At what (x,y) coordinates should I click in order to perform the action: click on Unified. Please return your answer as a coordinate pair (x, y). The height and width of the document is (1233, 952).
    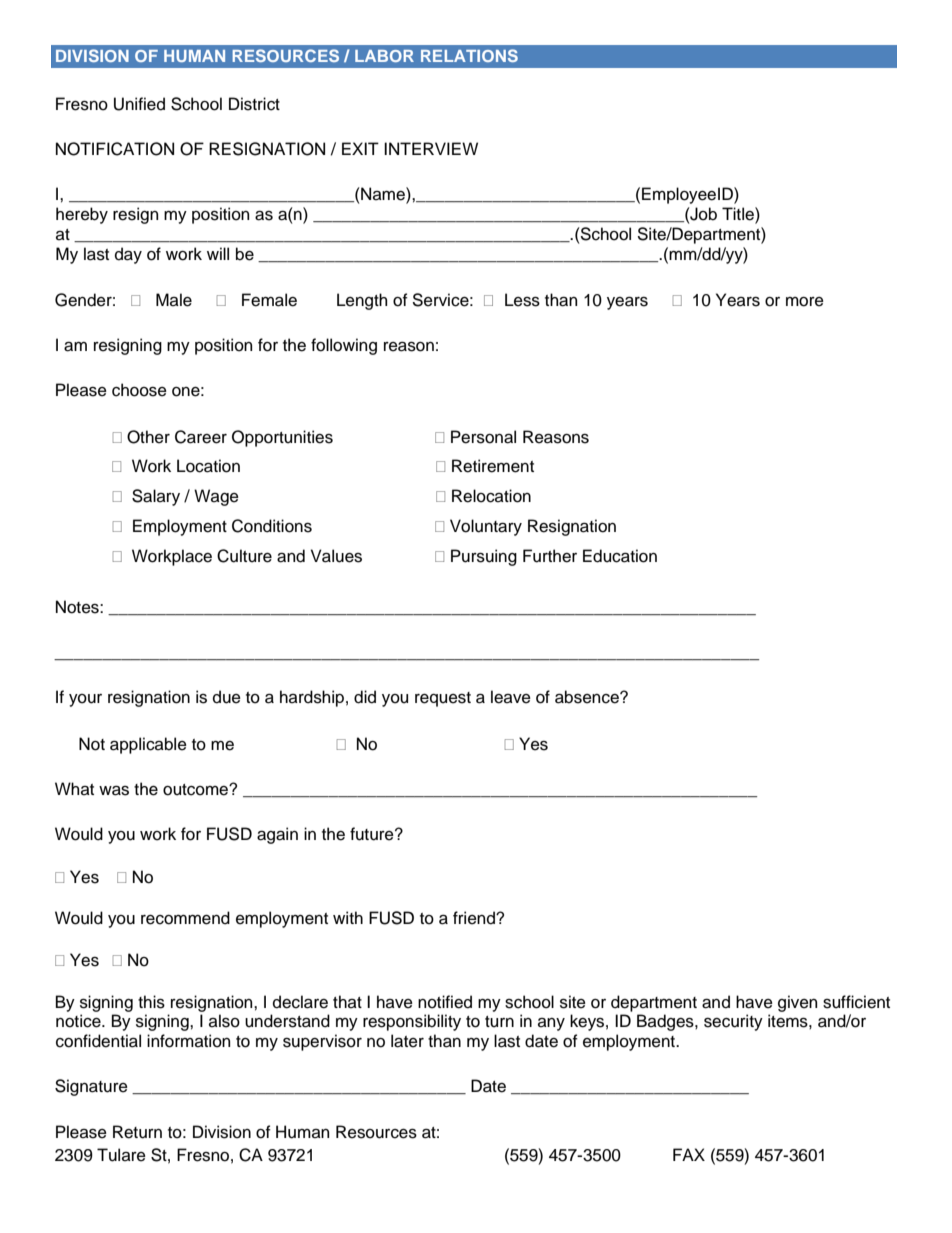
    Looking at the image, I should click on (139, 104).
